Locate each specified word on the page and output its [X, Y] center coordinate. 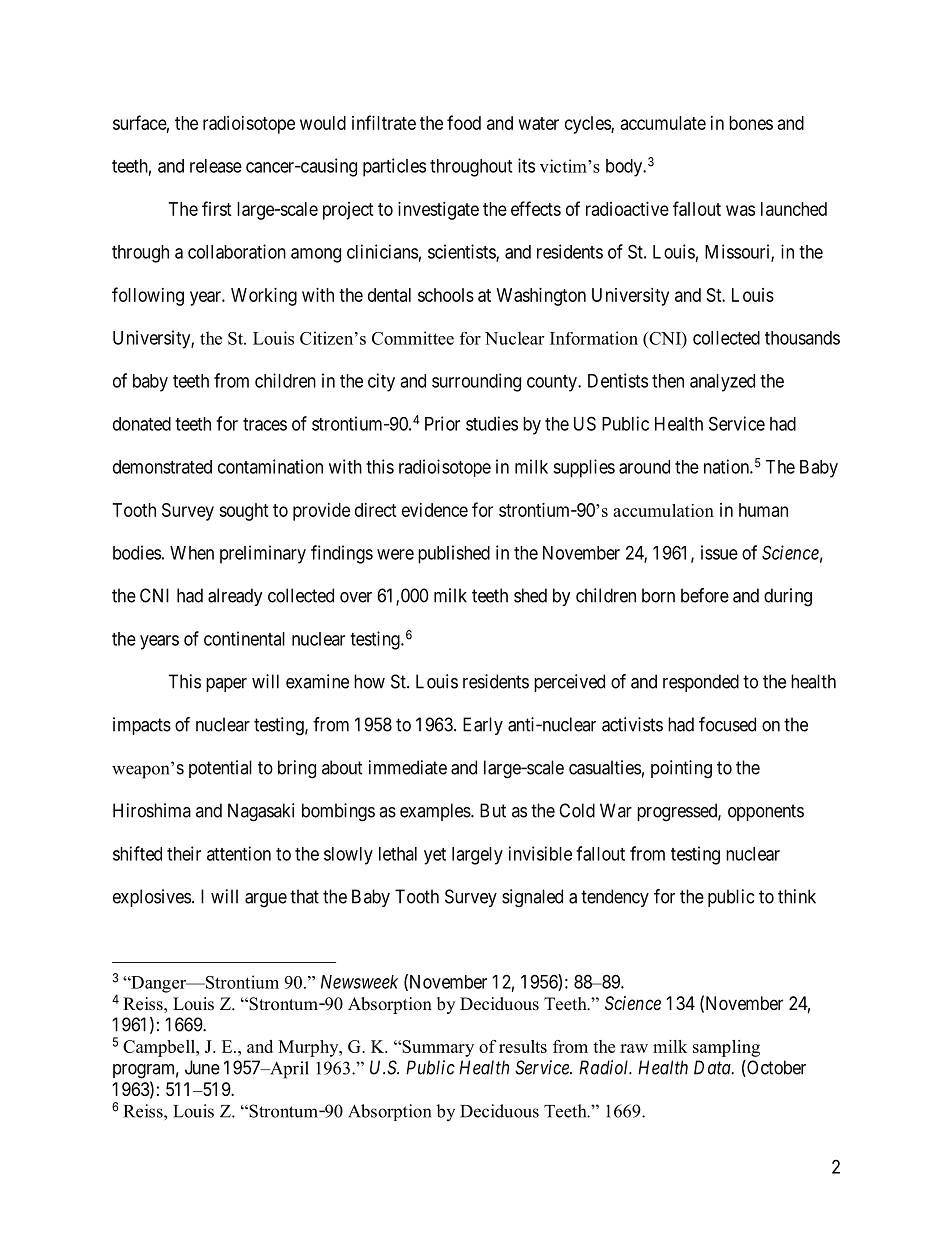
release [216, 166]
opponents [766, 812]
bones [751, 123]
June [202, 1067]
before [705, 595]
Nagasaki [261, 812]
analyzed [722, 383]
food [464, 122]
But [493, 810]
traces [265, 424]
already [235, 597]
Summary [437, 1048]
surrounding [476, 382]
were [395, 554]
